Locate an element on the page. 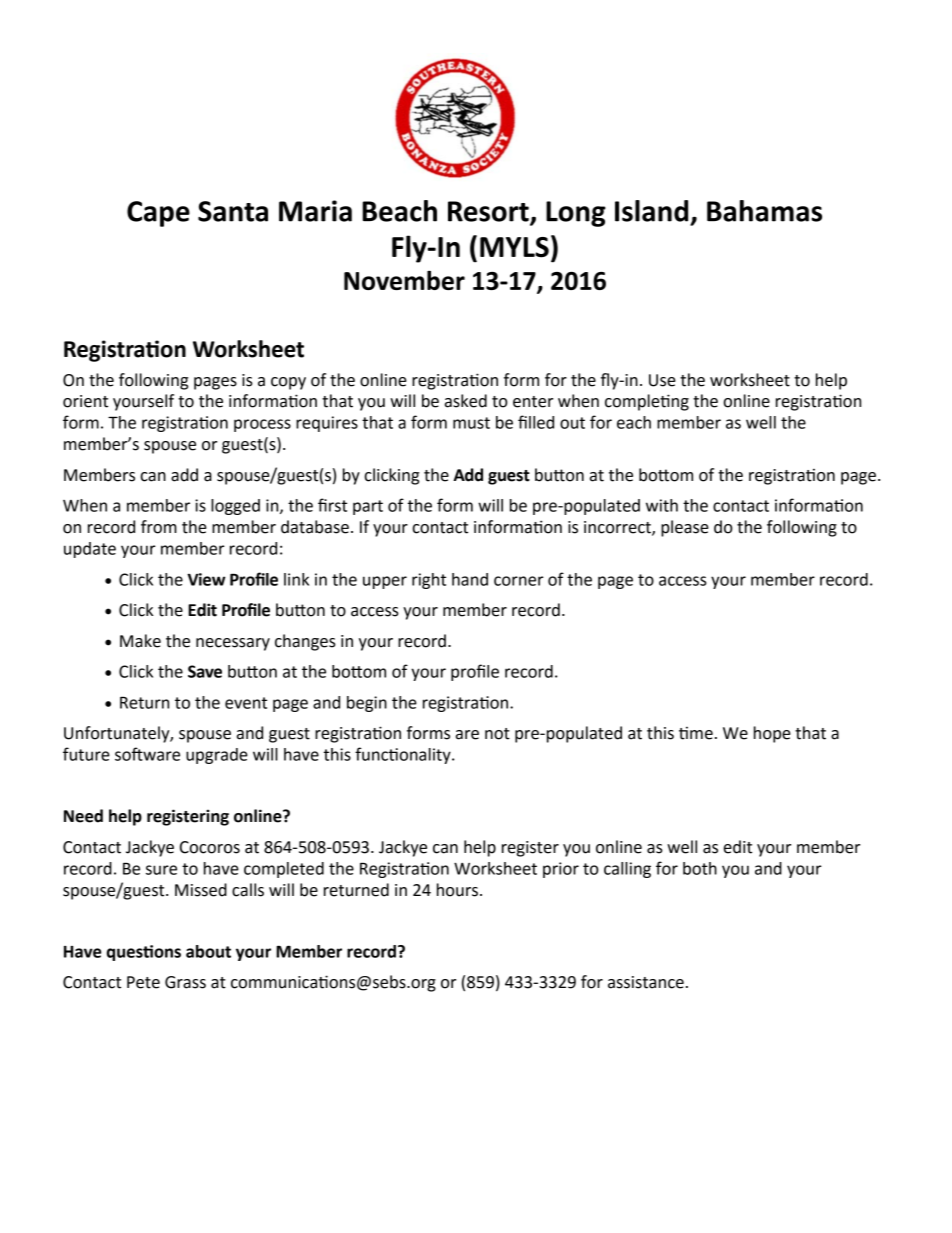 This document has height=1233, width=952. Cape is located at coordinates (158, 214).
